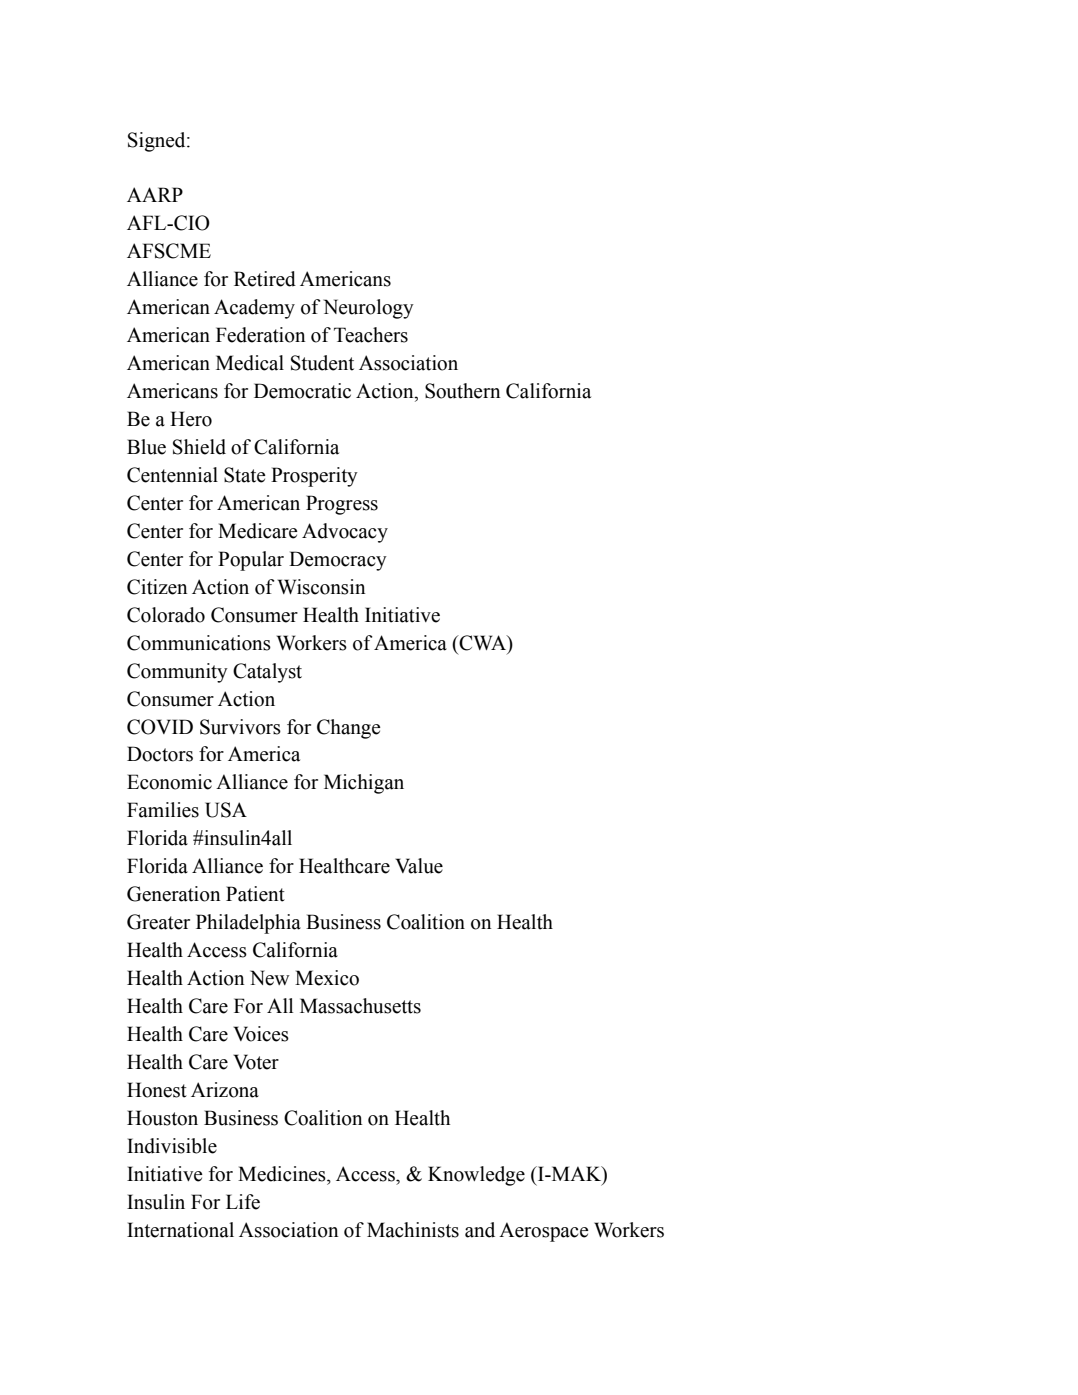  I want to click on Michigan, so click(364, 784).
